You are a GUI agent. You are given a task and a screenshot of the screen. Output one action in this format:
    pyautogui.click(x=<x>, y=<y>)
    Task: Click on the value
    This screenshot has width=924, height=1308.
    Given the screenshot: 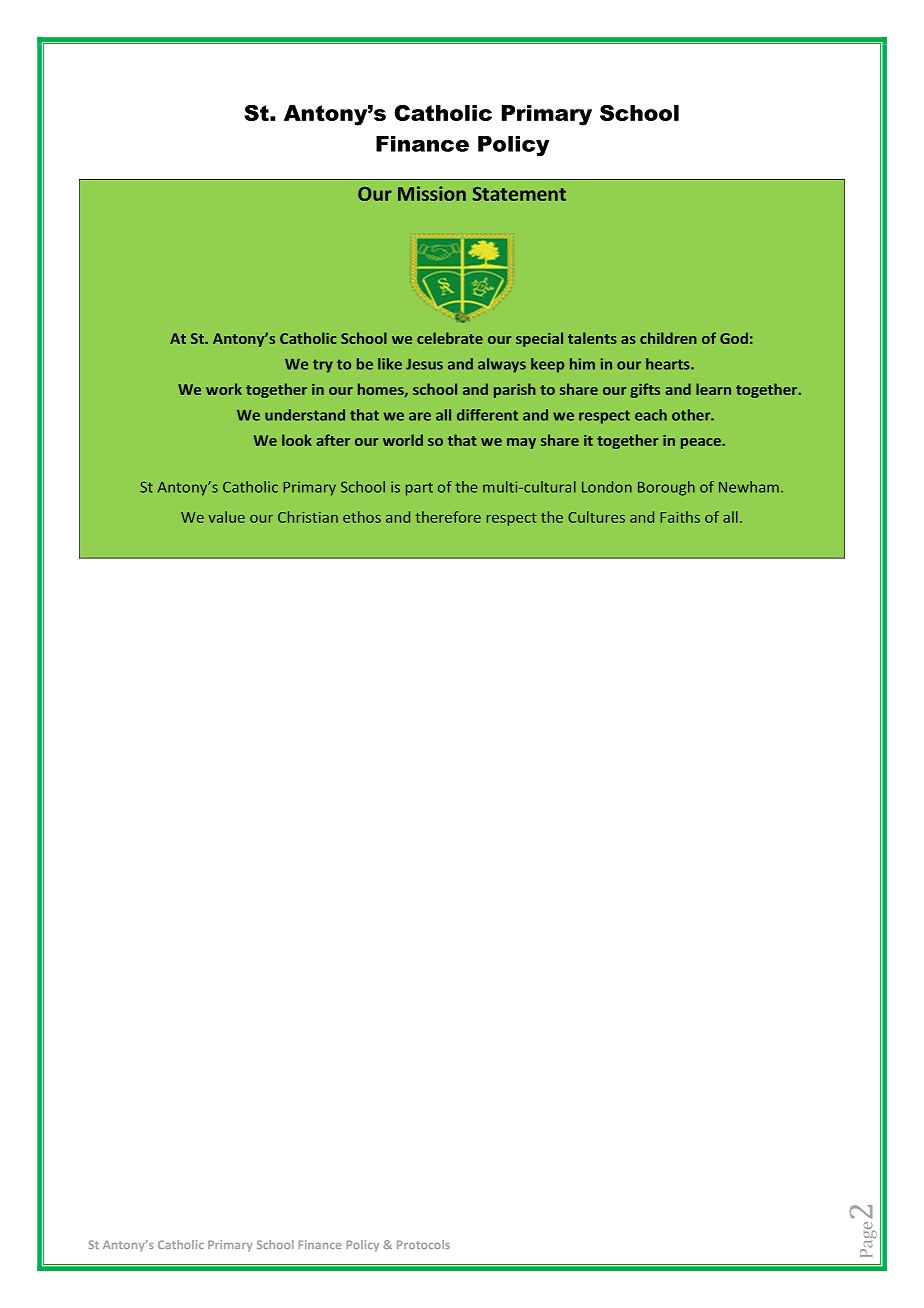 What is the action you would take?
    pyautogui.click(x=226, y=517)
